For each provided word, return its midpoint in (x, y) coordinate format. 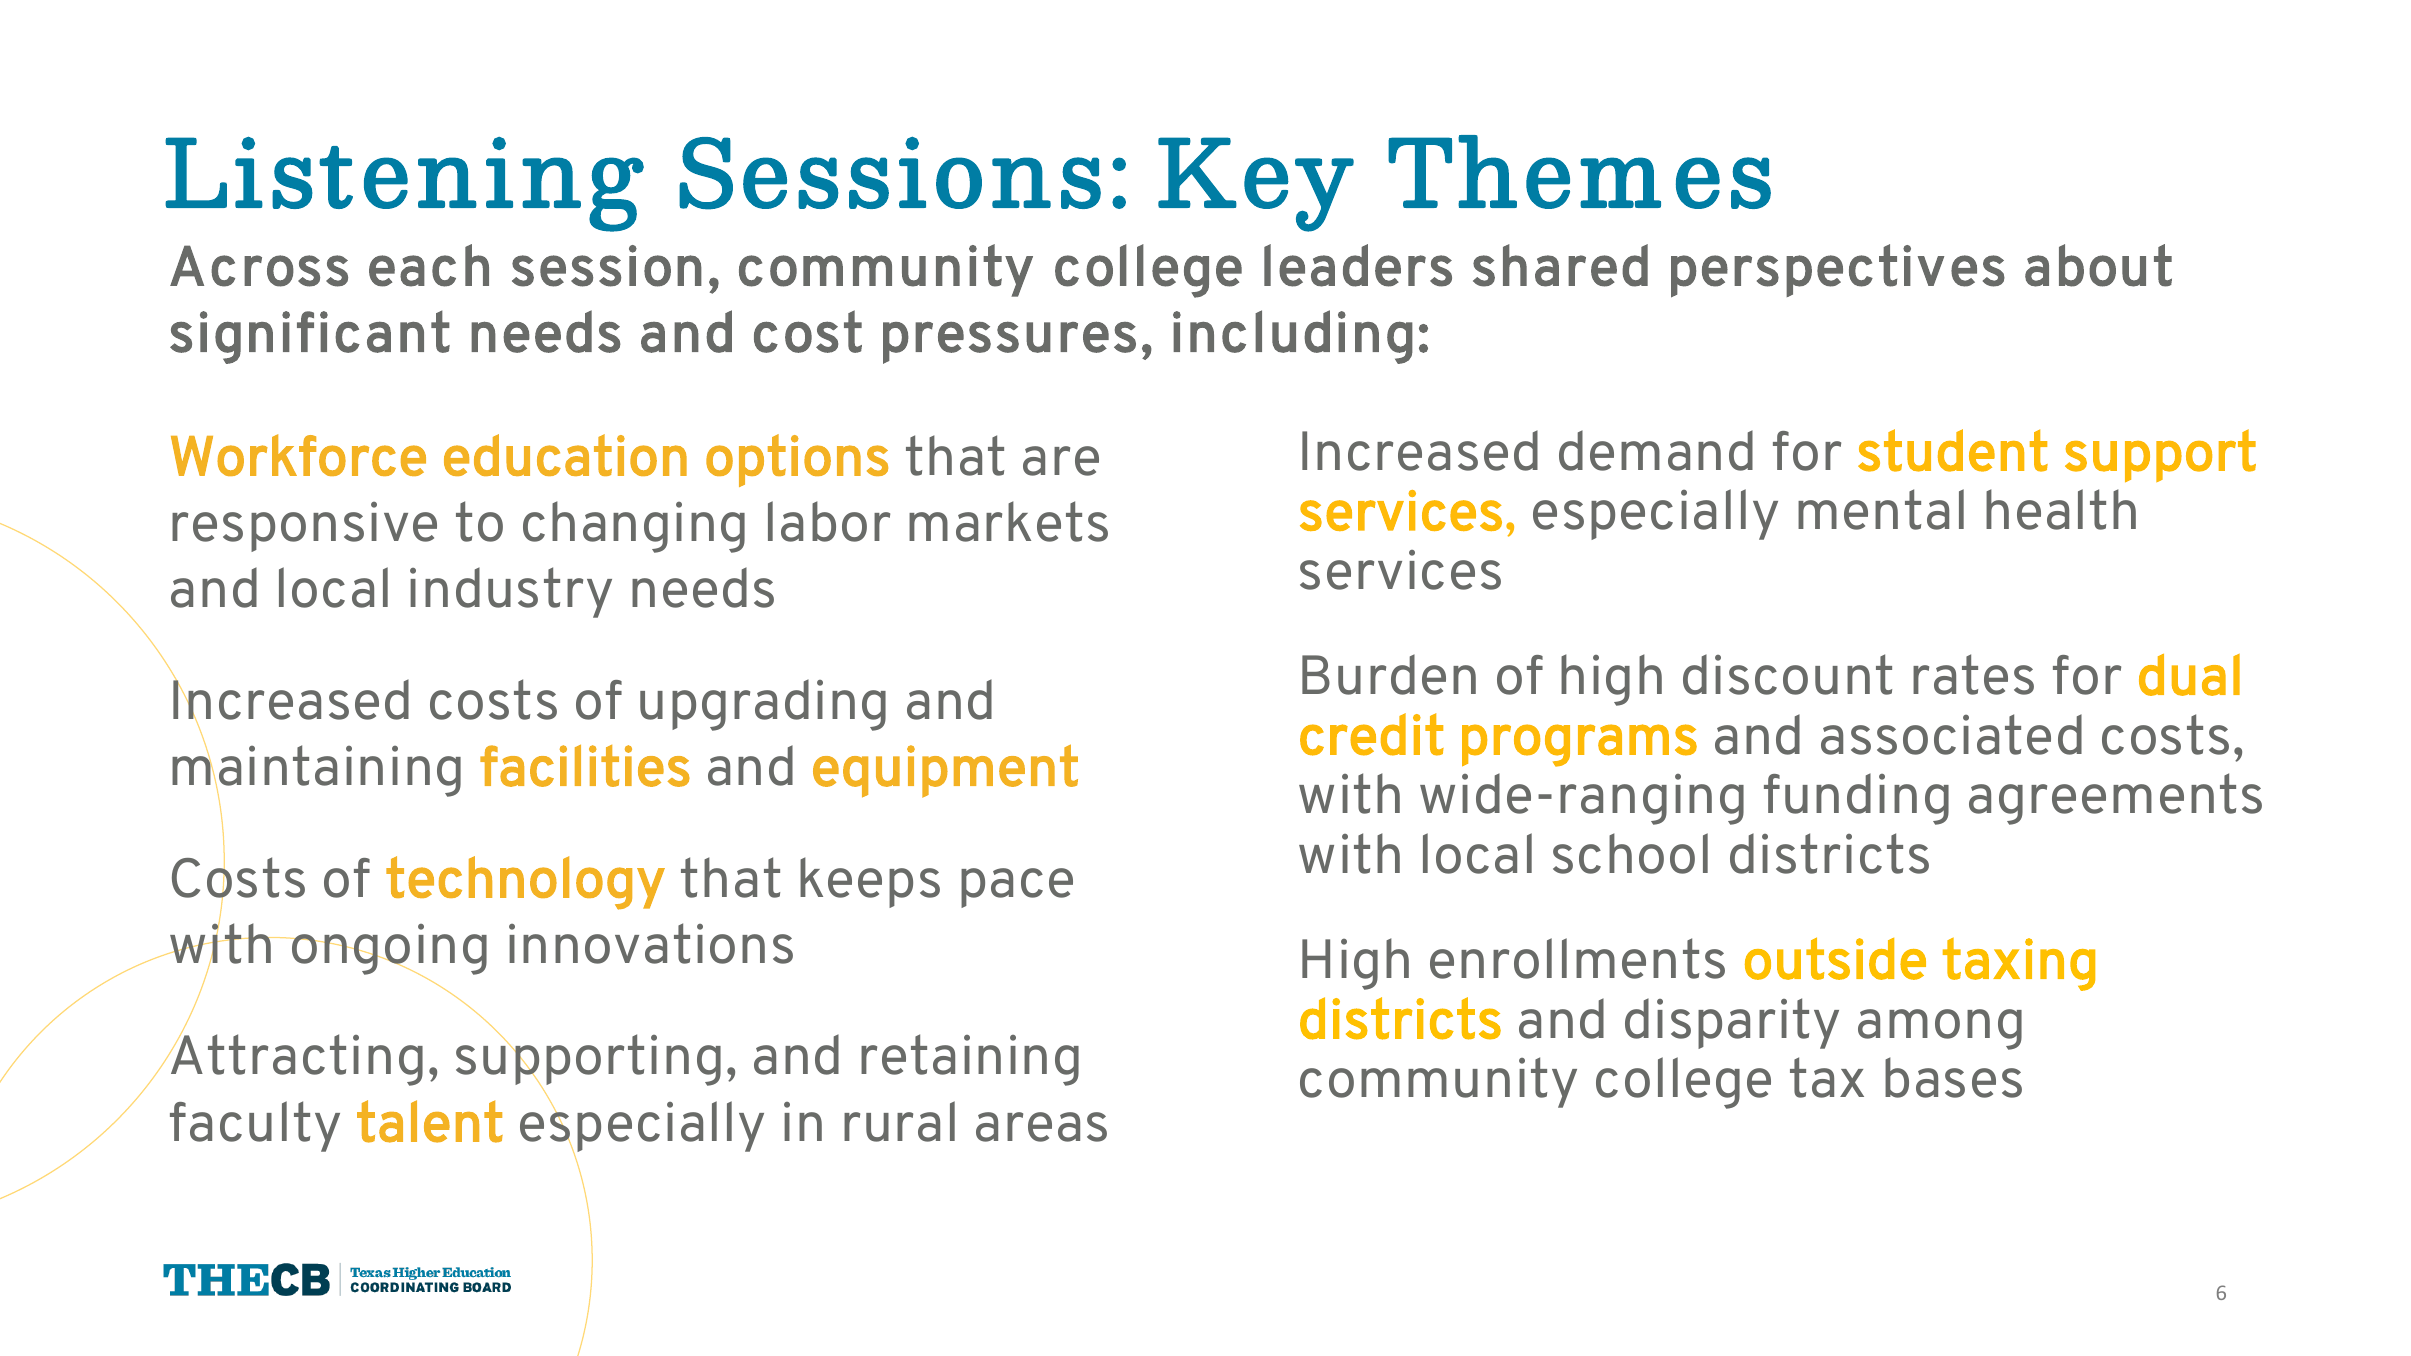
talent (430, 1121)
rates (1973, 674)
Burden (1389, 674)
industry (511, 592)
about (2098, 265)
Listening (404, 184)
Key (1256, 184)
